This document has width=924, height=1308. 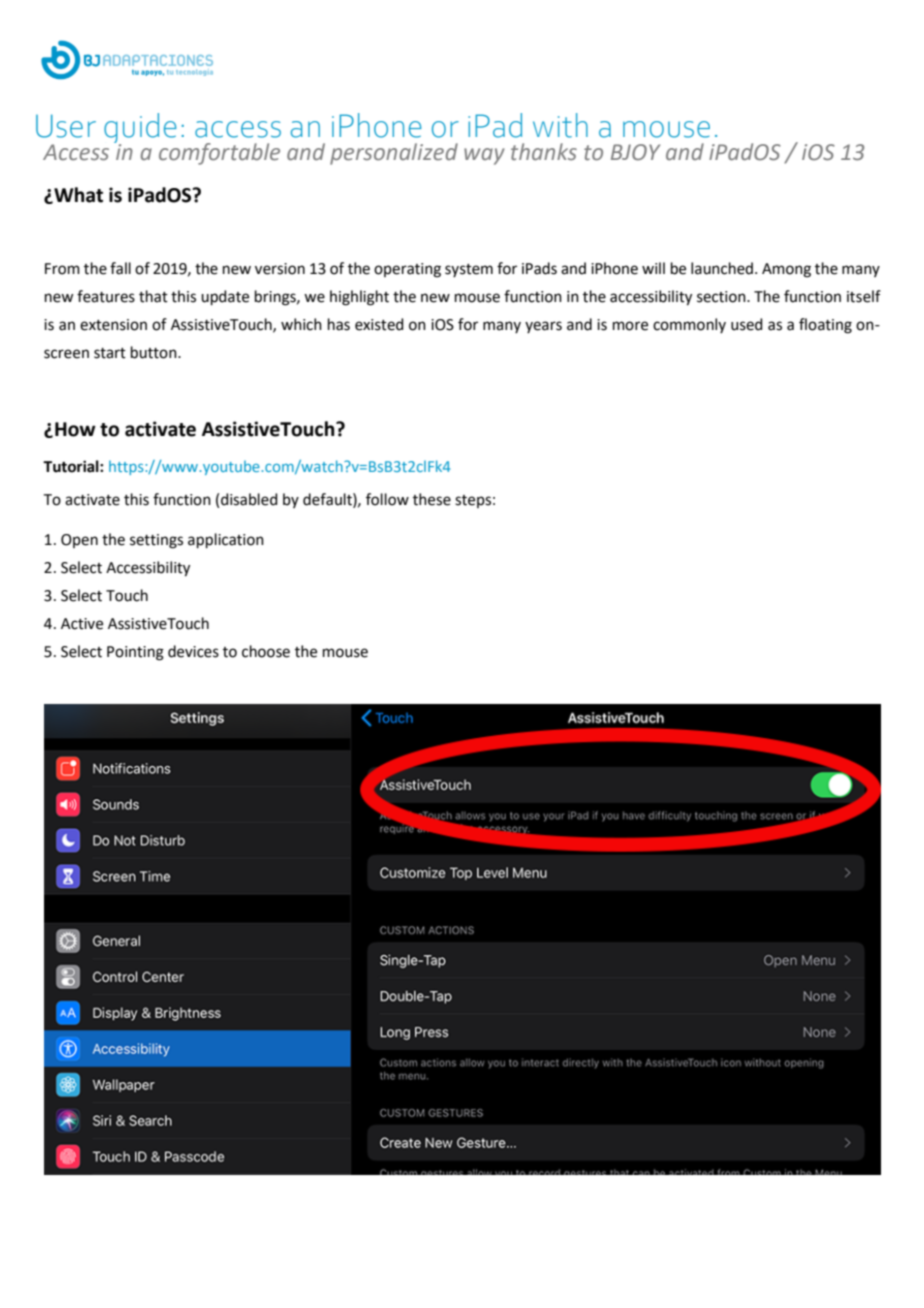 What do you see at coordinates (560, 125) in the document?
I see `with` at bounding box center [560, 125].
